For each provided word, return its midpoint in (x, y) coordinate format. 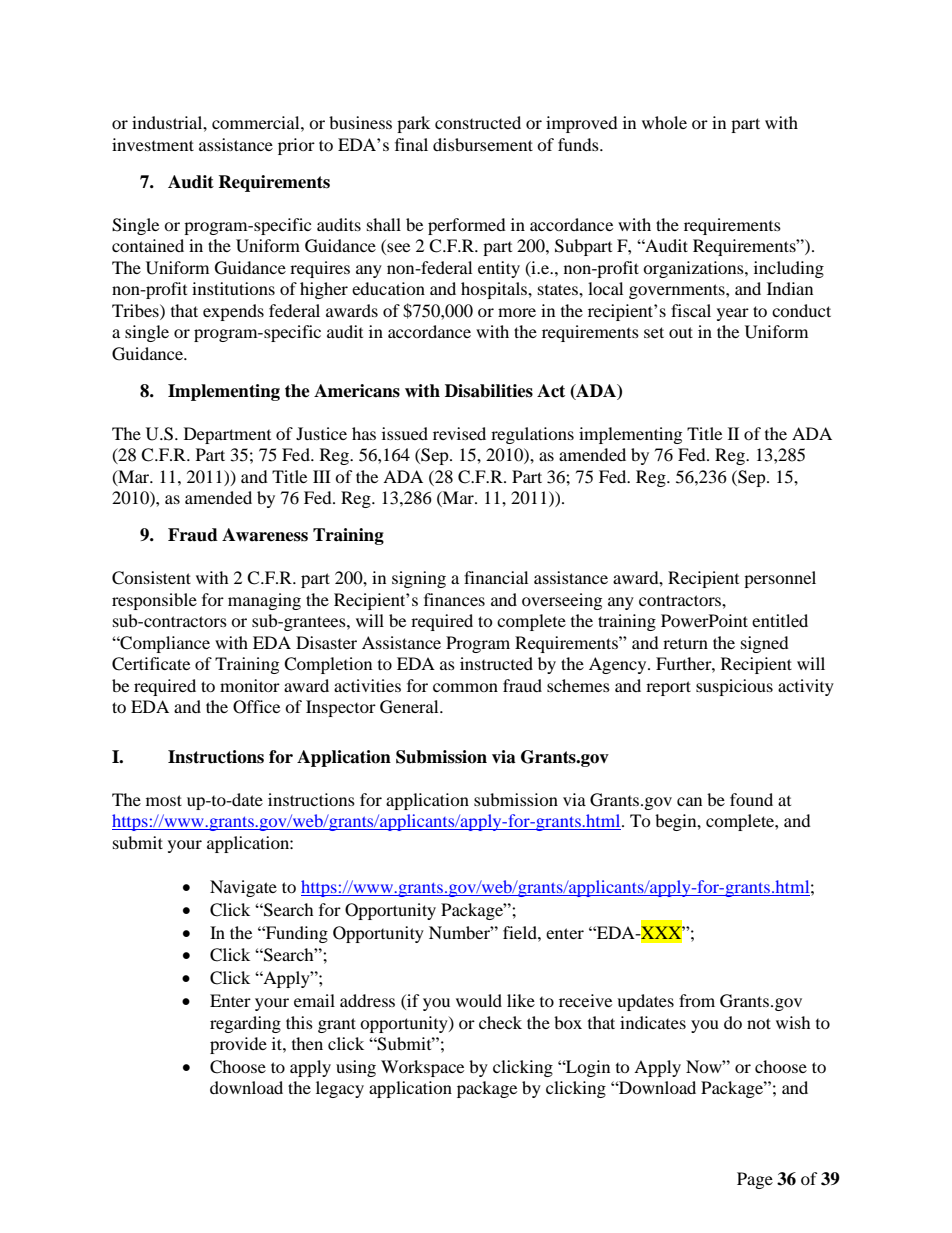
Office (256, 707)
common (465, 687)
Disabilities (489, 391)
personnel (780, 579)
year (733, 314)
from (697, 1000)
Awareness (265, 535)
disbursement (483, 144)
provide (238, 1045)
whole (664, 122)
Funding (296, 934)
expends (233, 312)
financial (496, 577)
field (521, 932)
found (751, 799)
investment (153, 144)
